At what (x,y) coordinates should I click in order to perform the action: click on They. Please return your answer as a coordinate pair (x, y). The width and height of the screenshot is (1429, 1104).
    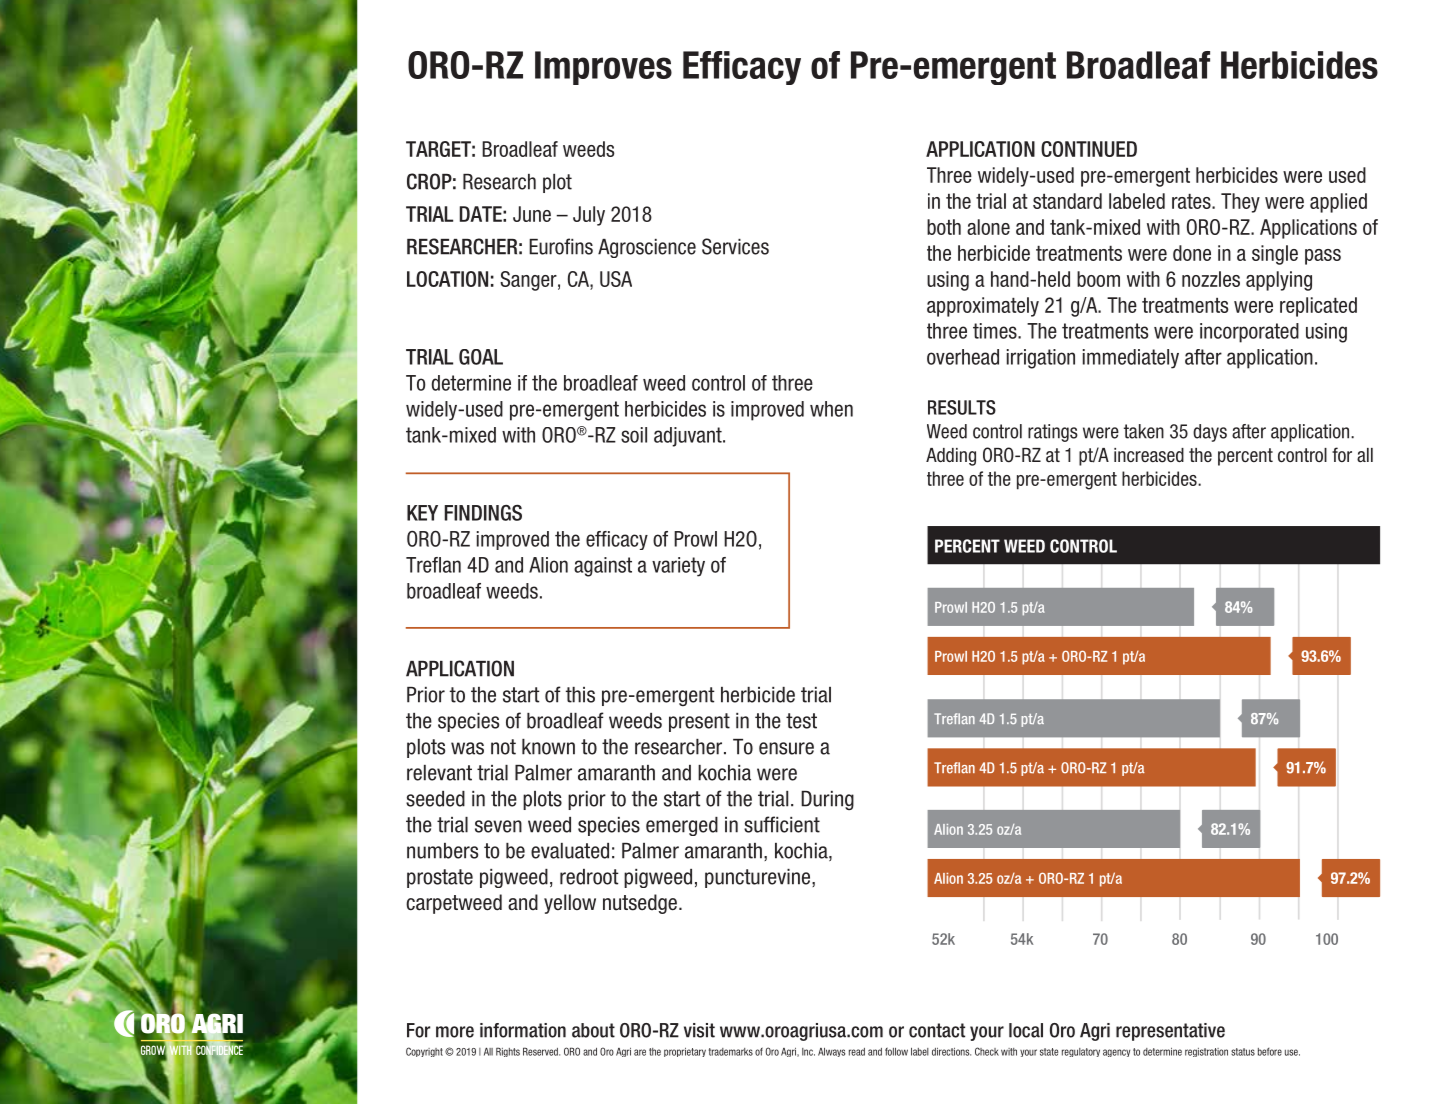
    Looking at the image, I should click on (1240, 203).
